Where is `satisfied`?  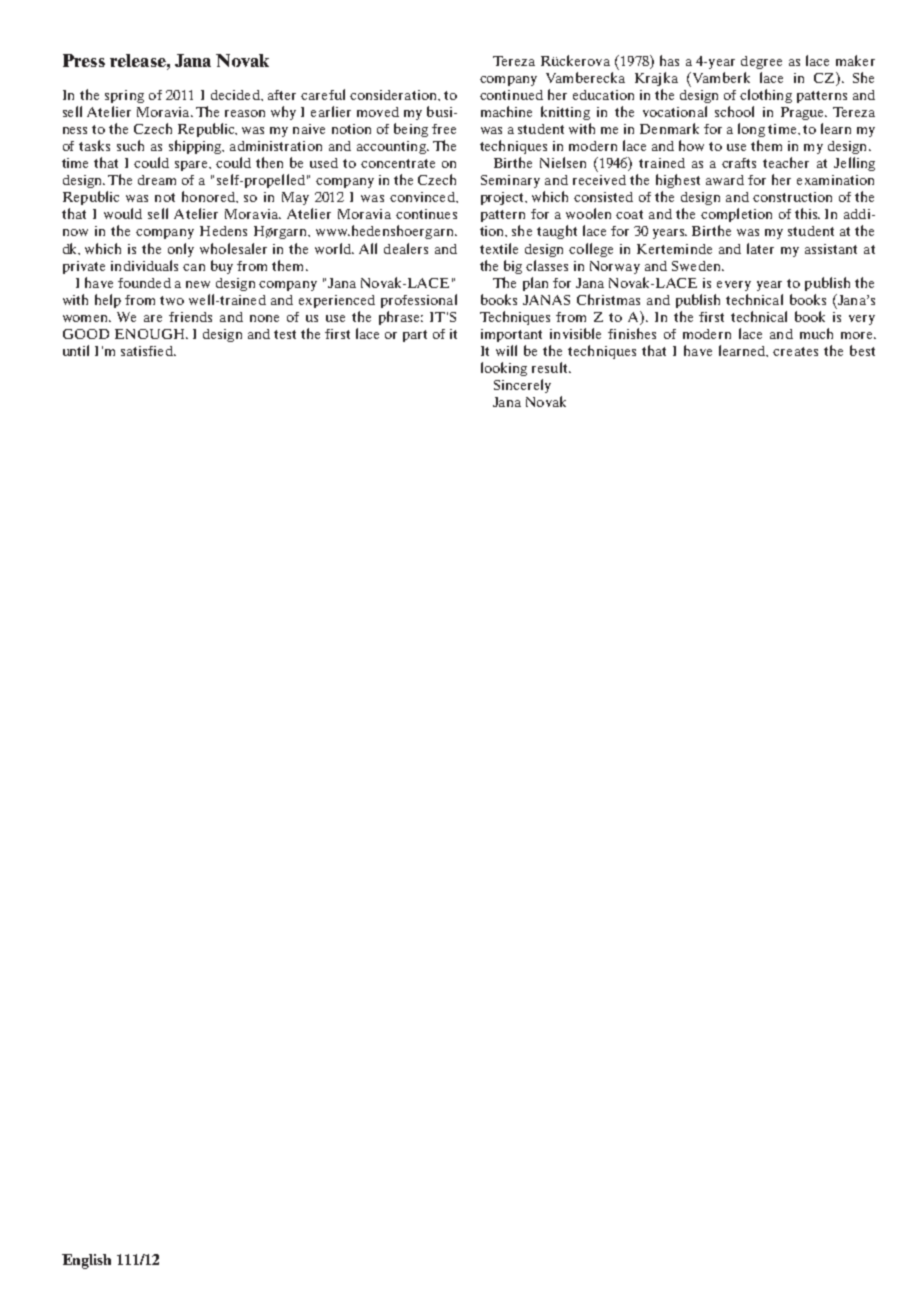
satisfied is located at coordinates (148, 351).
